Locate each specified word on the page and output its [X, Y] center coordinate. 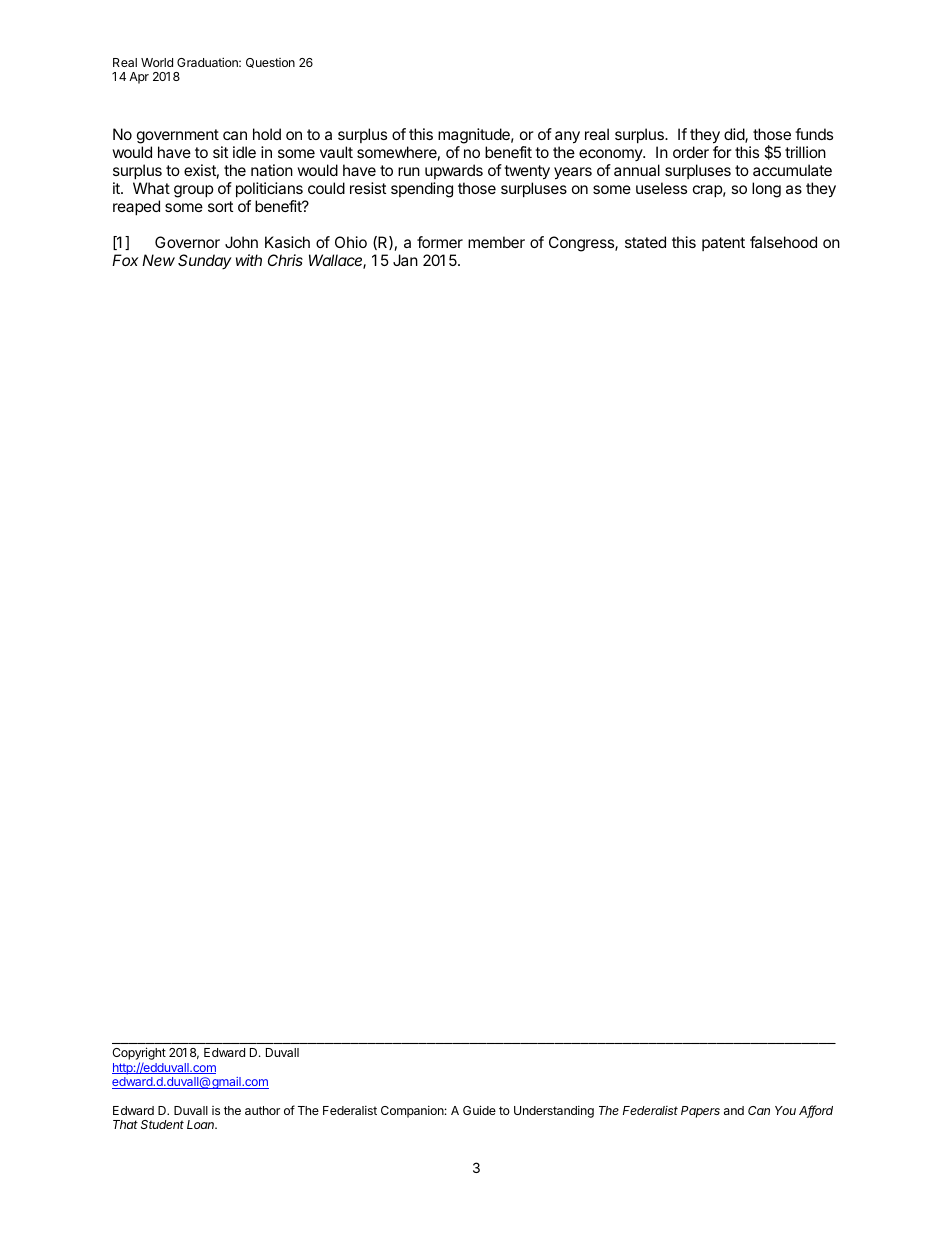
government [178, 138]
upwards [454, 171]
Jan [405, 260]
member [496, 242]
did [735, 135]
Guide [479, 1110]
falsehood [783, 242]
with [249, 260]
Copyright [139, 1055]
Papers [700, 1112]
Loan [202, 1124]
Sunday [205, 261]
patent [723, 244]
